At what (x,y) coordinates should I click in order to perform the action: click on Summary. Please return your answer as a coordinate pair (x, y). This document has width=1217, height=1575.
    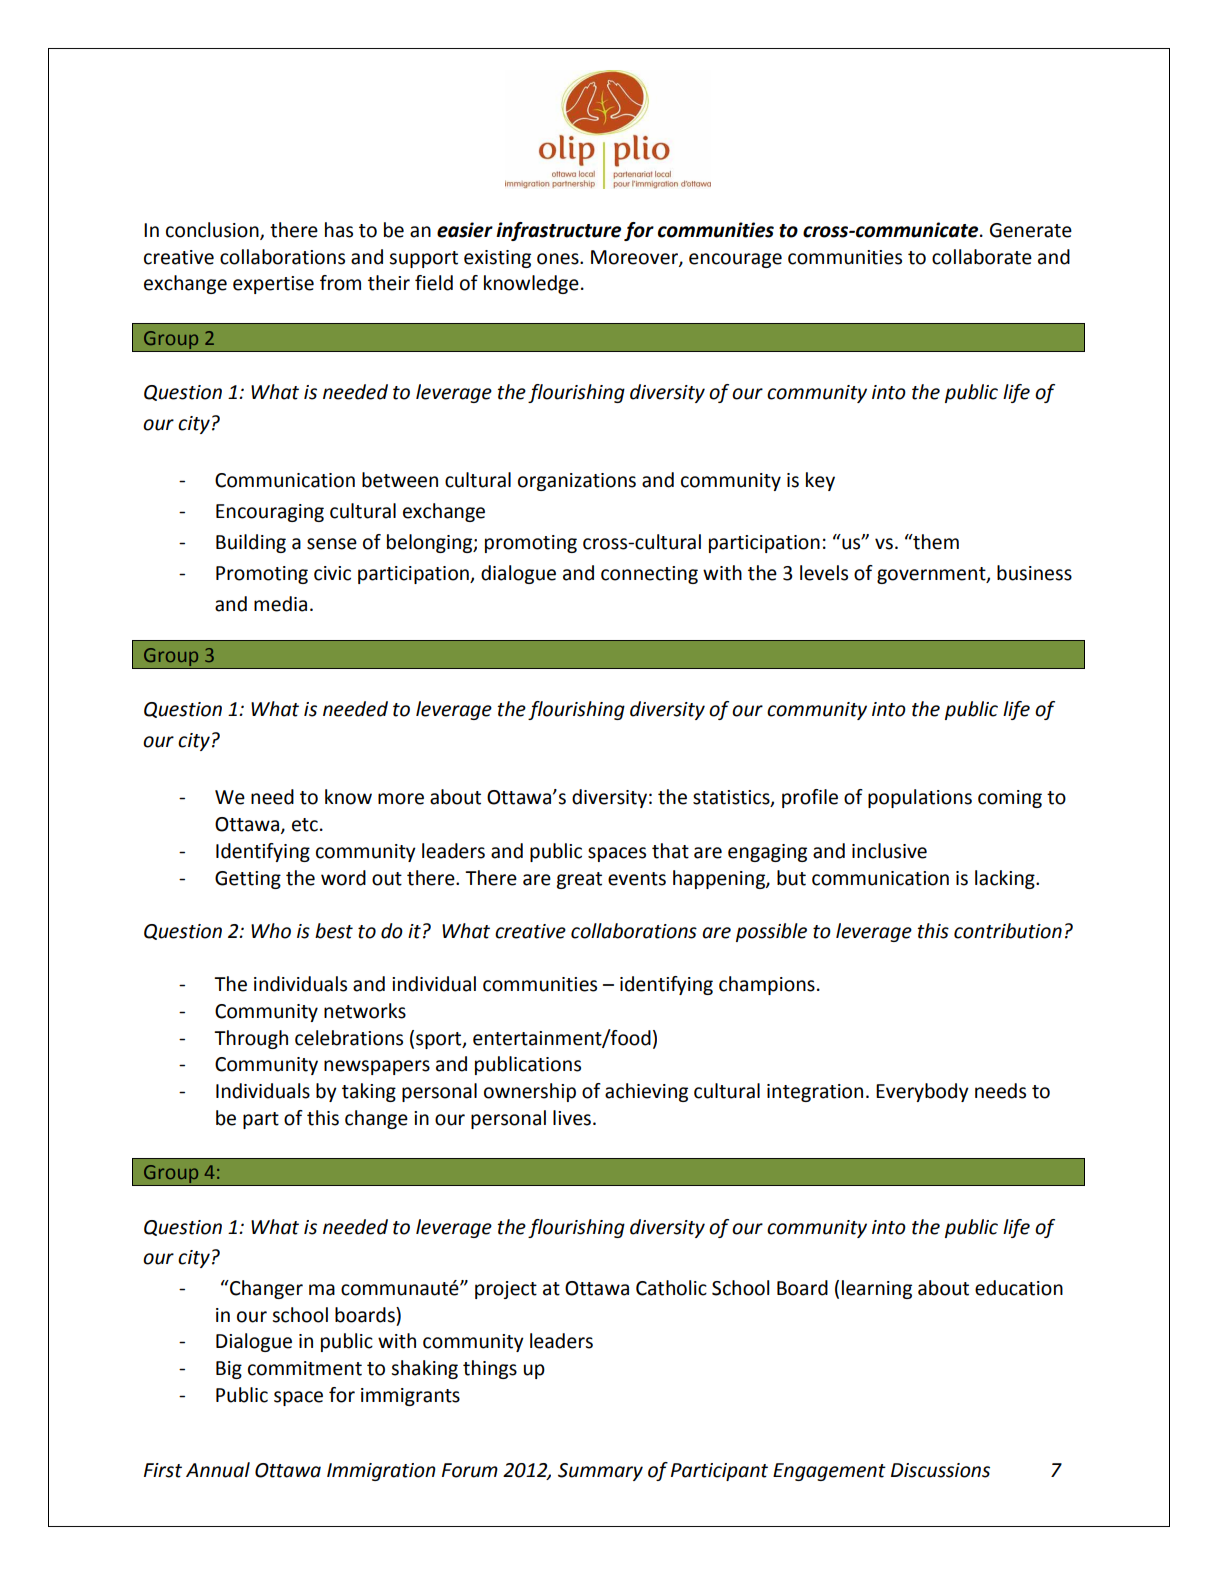
    Looking at the image, I should click on (600, 1472).
